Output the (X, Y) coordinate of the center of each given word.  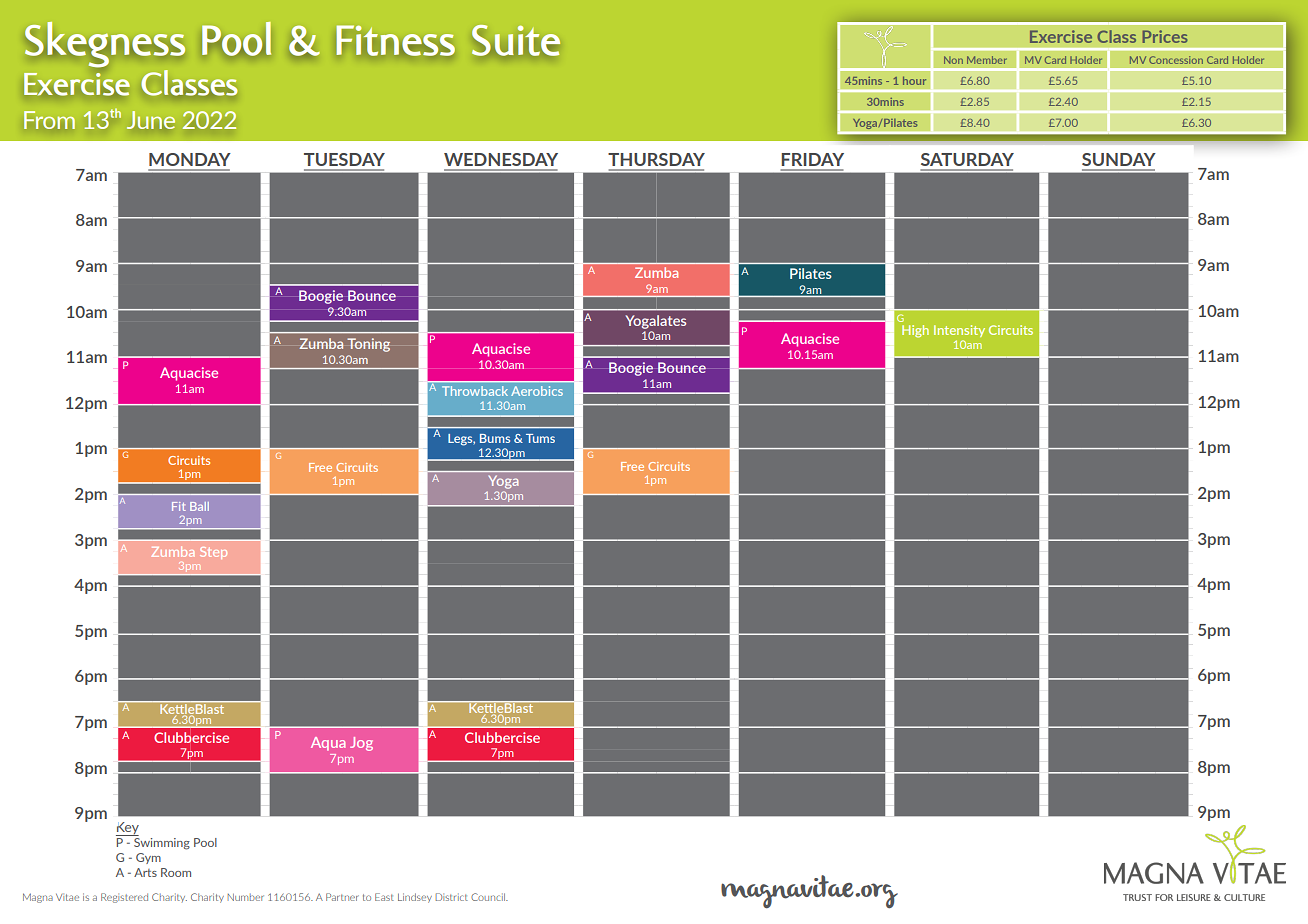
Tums (540, 438)
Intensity (959, 331)
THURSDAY (656, 159)
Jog (361, 744)
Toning (368, 345)
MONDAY (190, 159)
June (151, 120)
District (451, 897)
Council (489, 897)
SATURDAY (967, 159)
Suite (516, 40)
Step (213, 553)
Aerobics (537, 391)
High (915, 331)
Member (987, 60)
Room (176, 872)
